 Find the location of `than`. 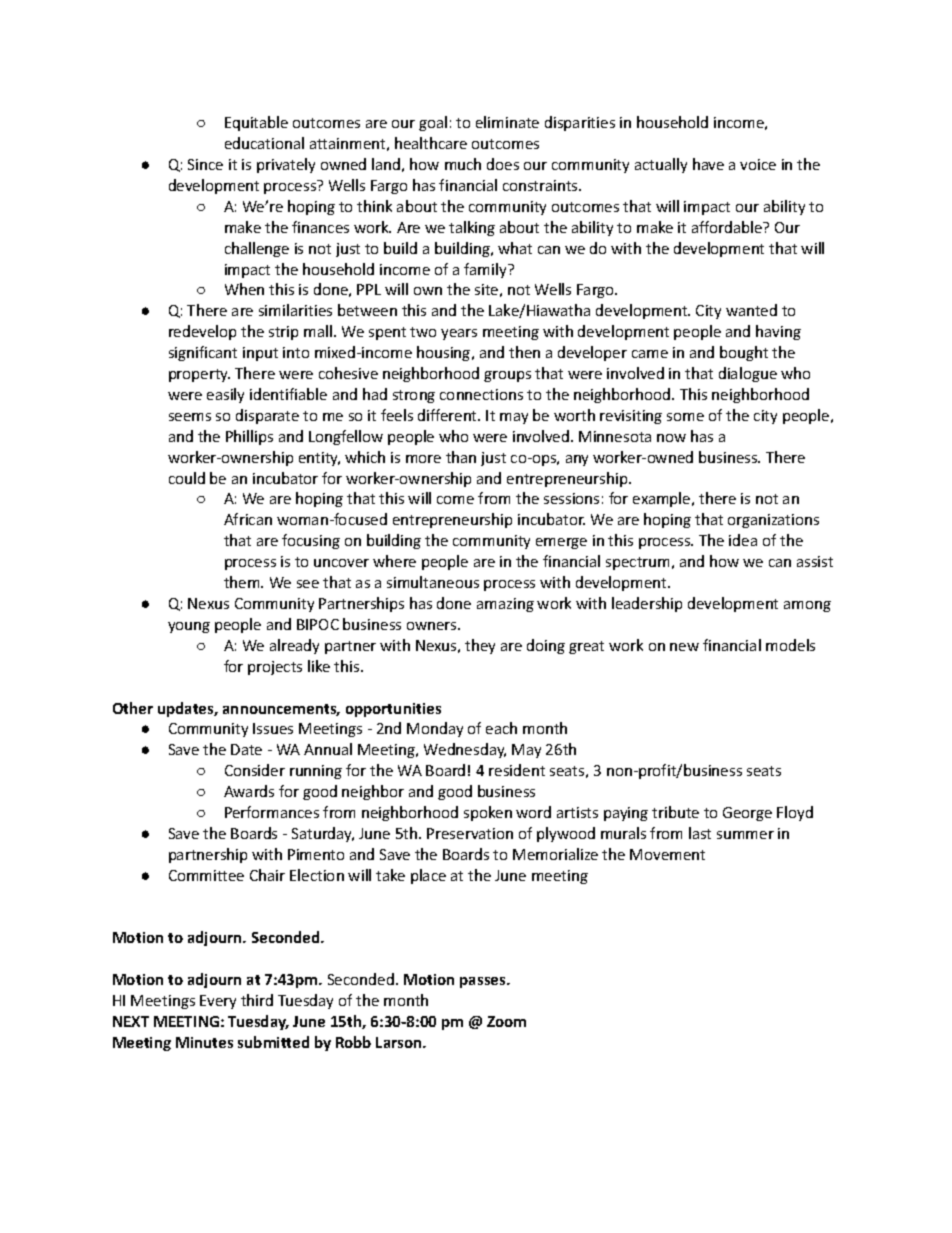

than is located at coordinates (461, 457).
